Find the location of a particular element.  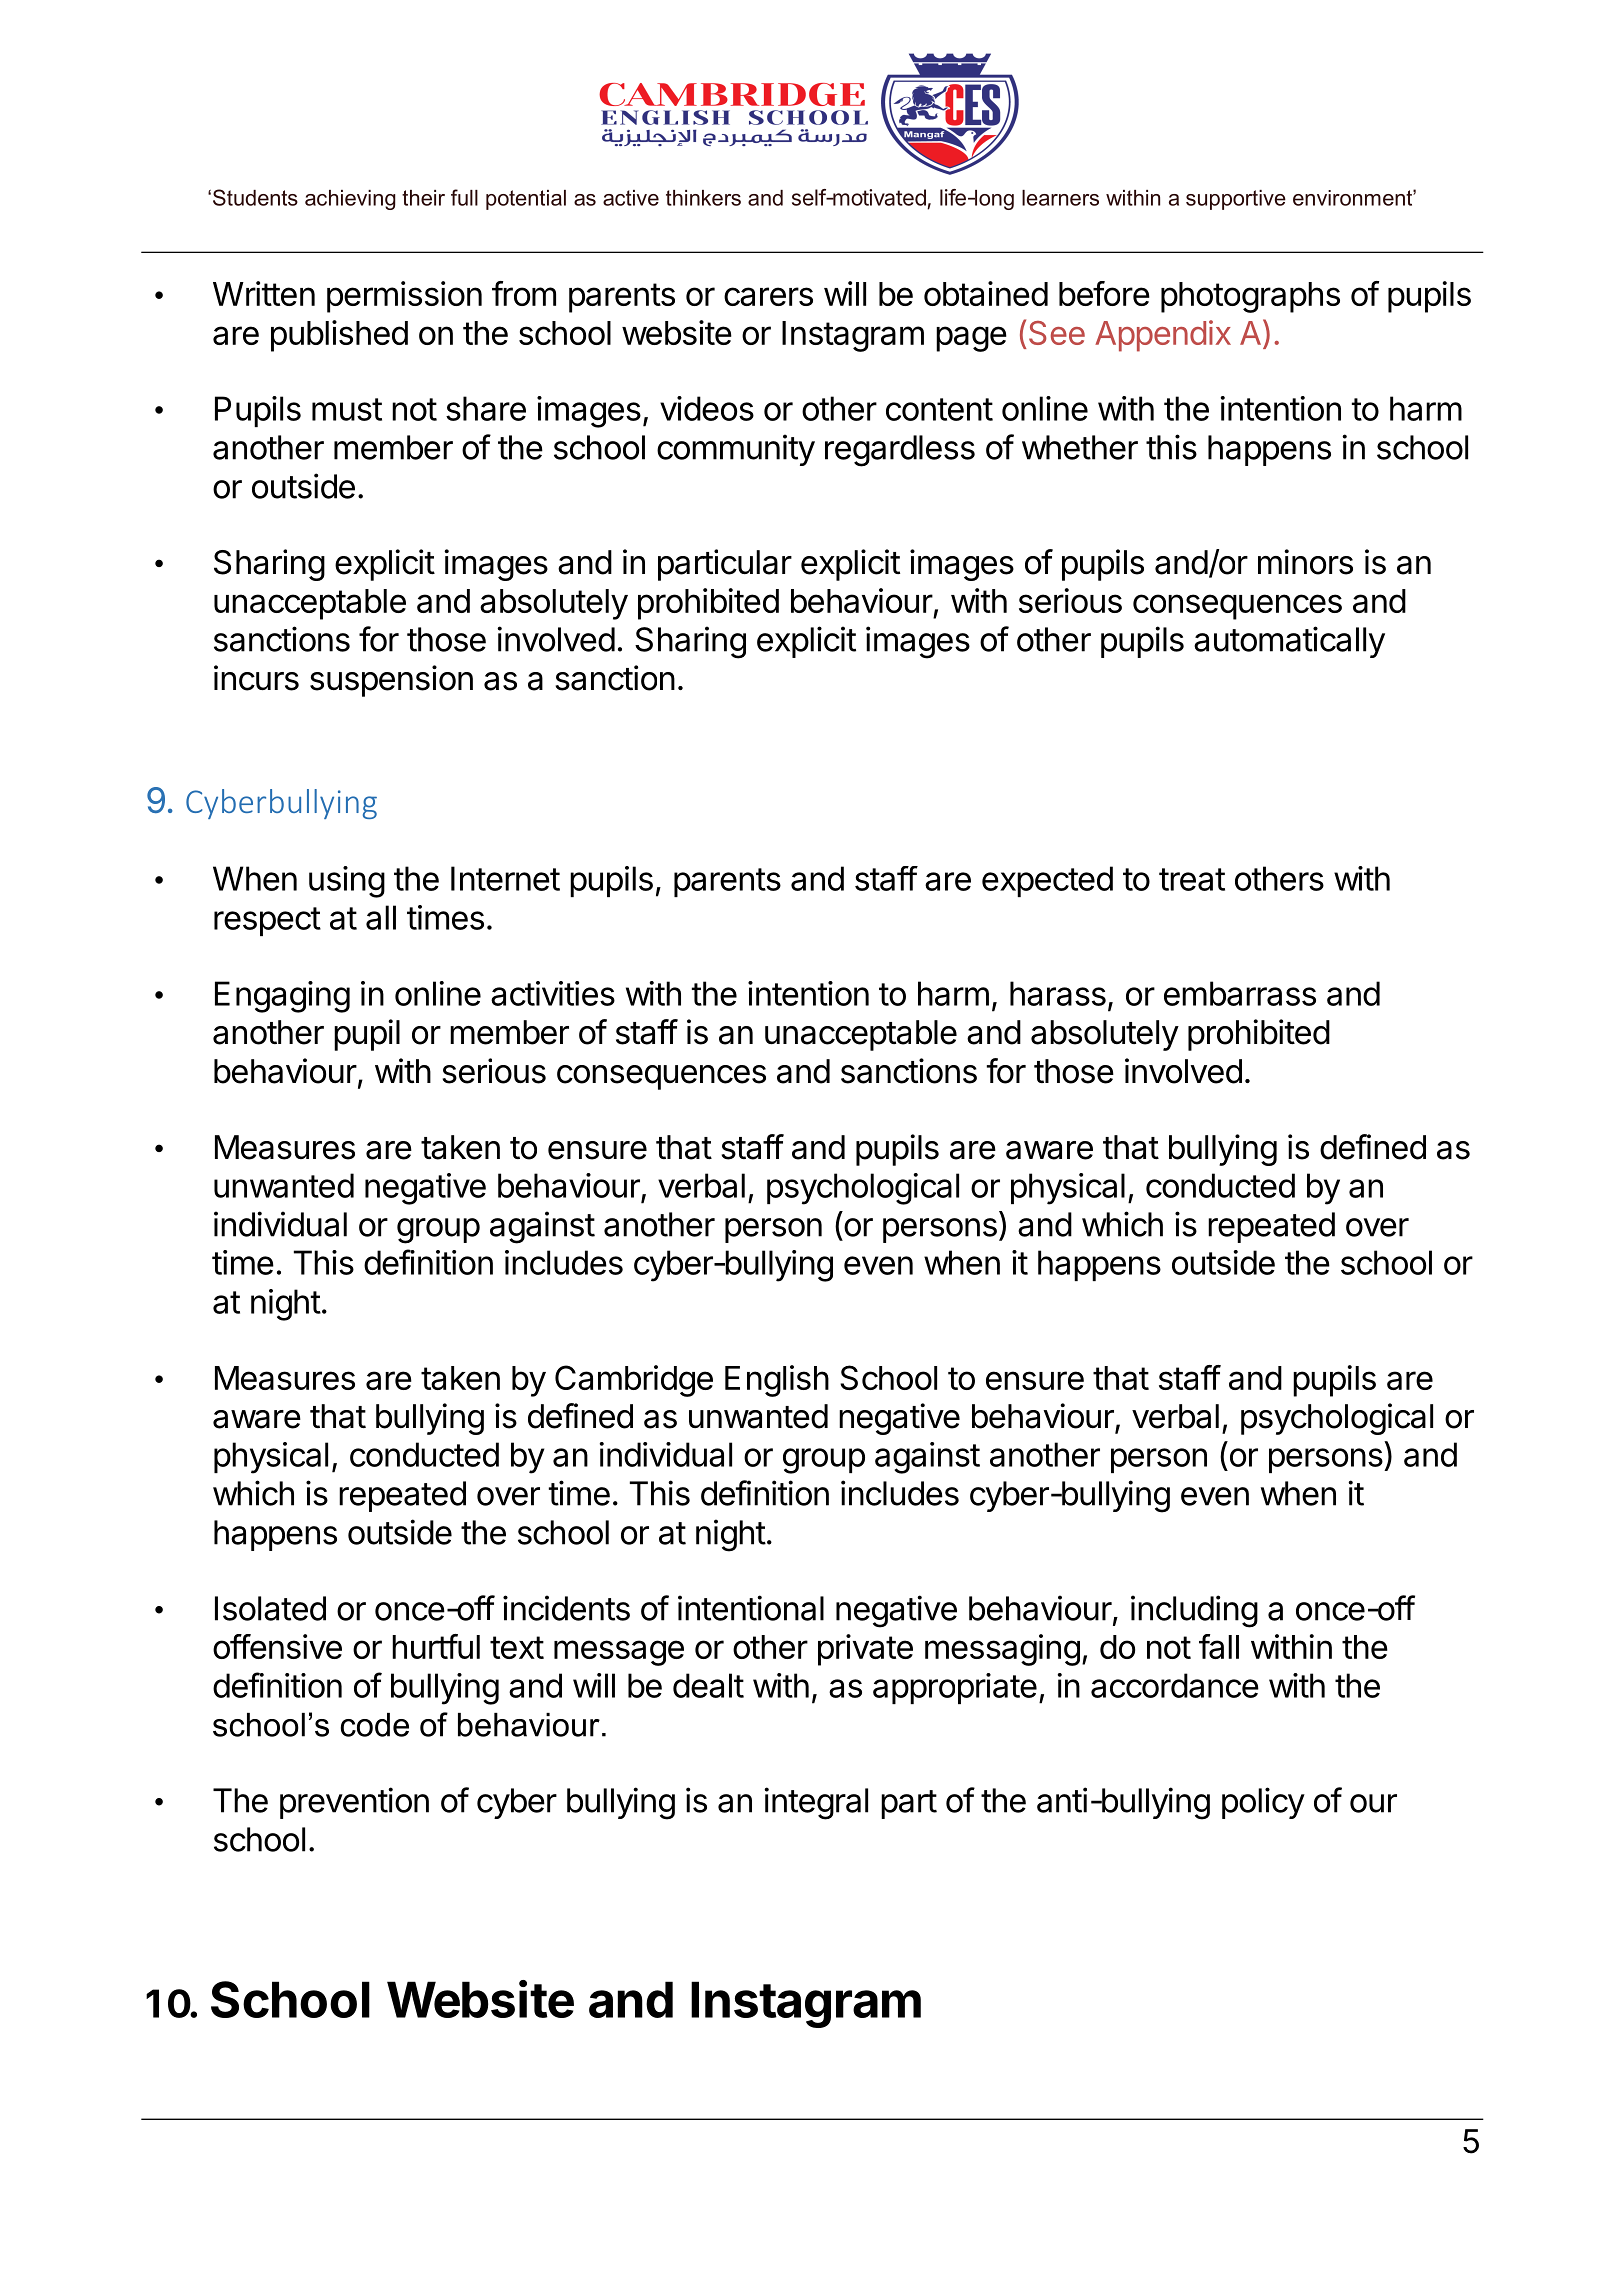

code is located at coordinates (375, 1725).
